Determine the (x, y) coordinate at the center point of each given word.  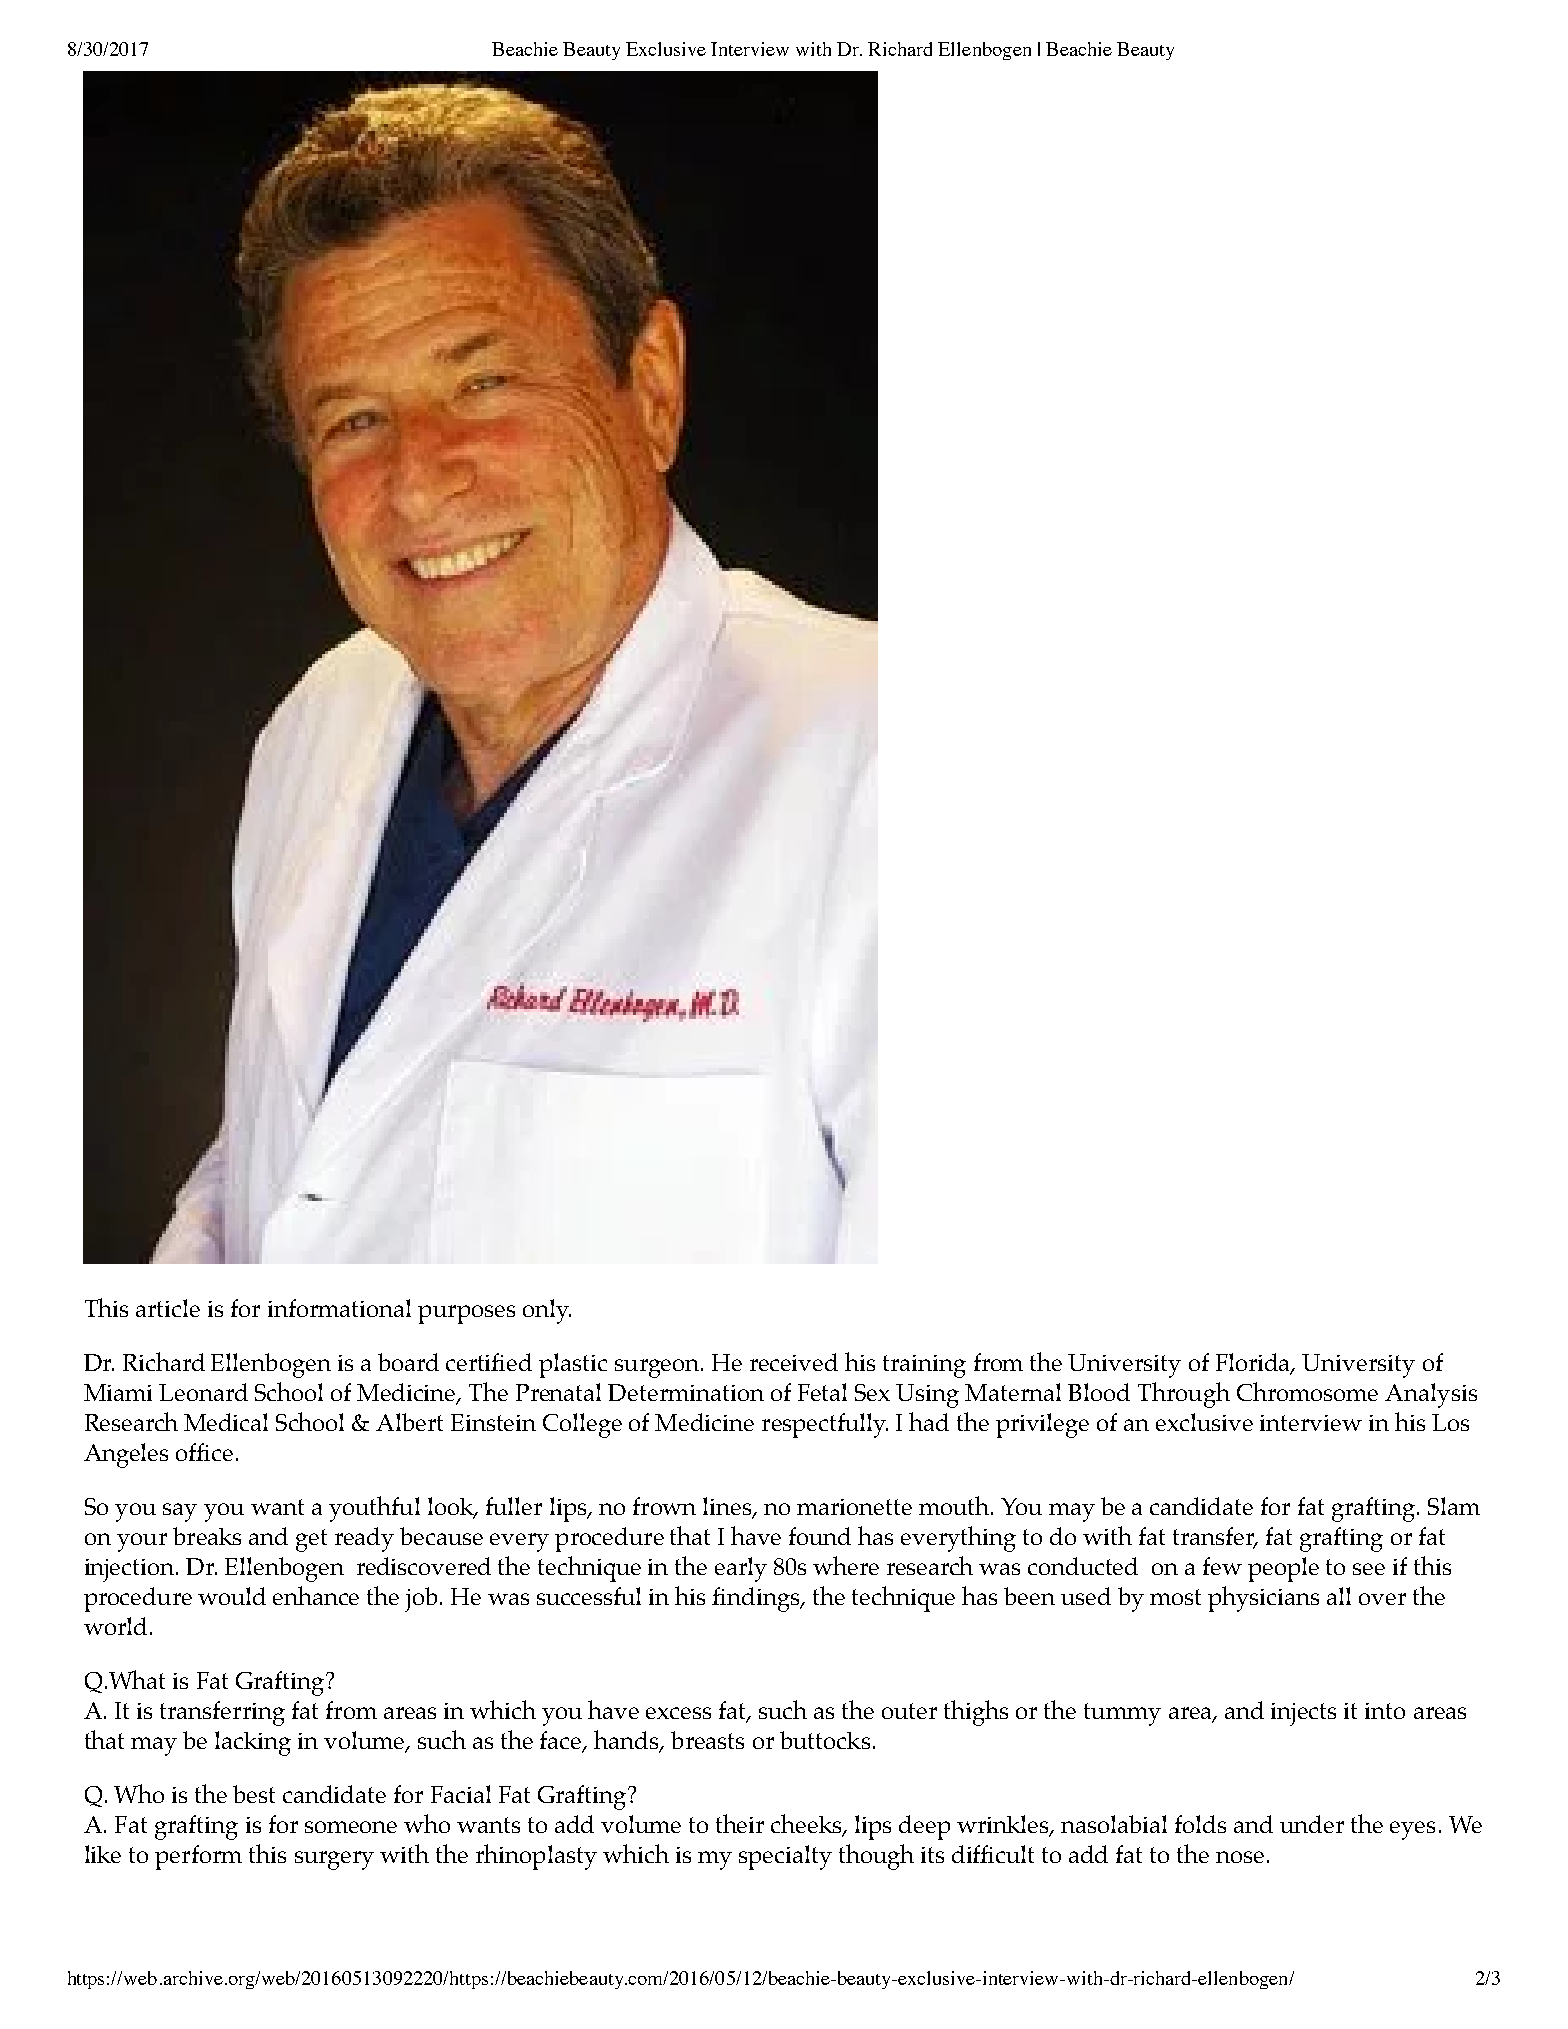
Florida (1254, 1363)
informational (339, 1308)
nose (1240, 1857)
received (794, 1362)
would (232, 1596)
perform (198, 1857)
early (741, 1569)
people (1283, 1569)
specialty (785, 1857)
